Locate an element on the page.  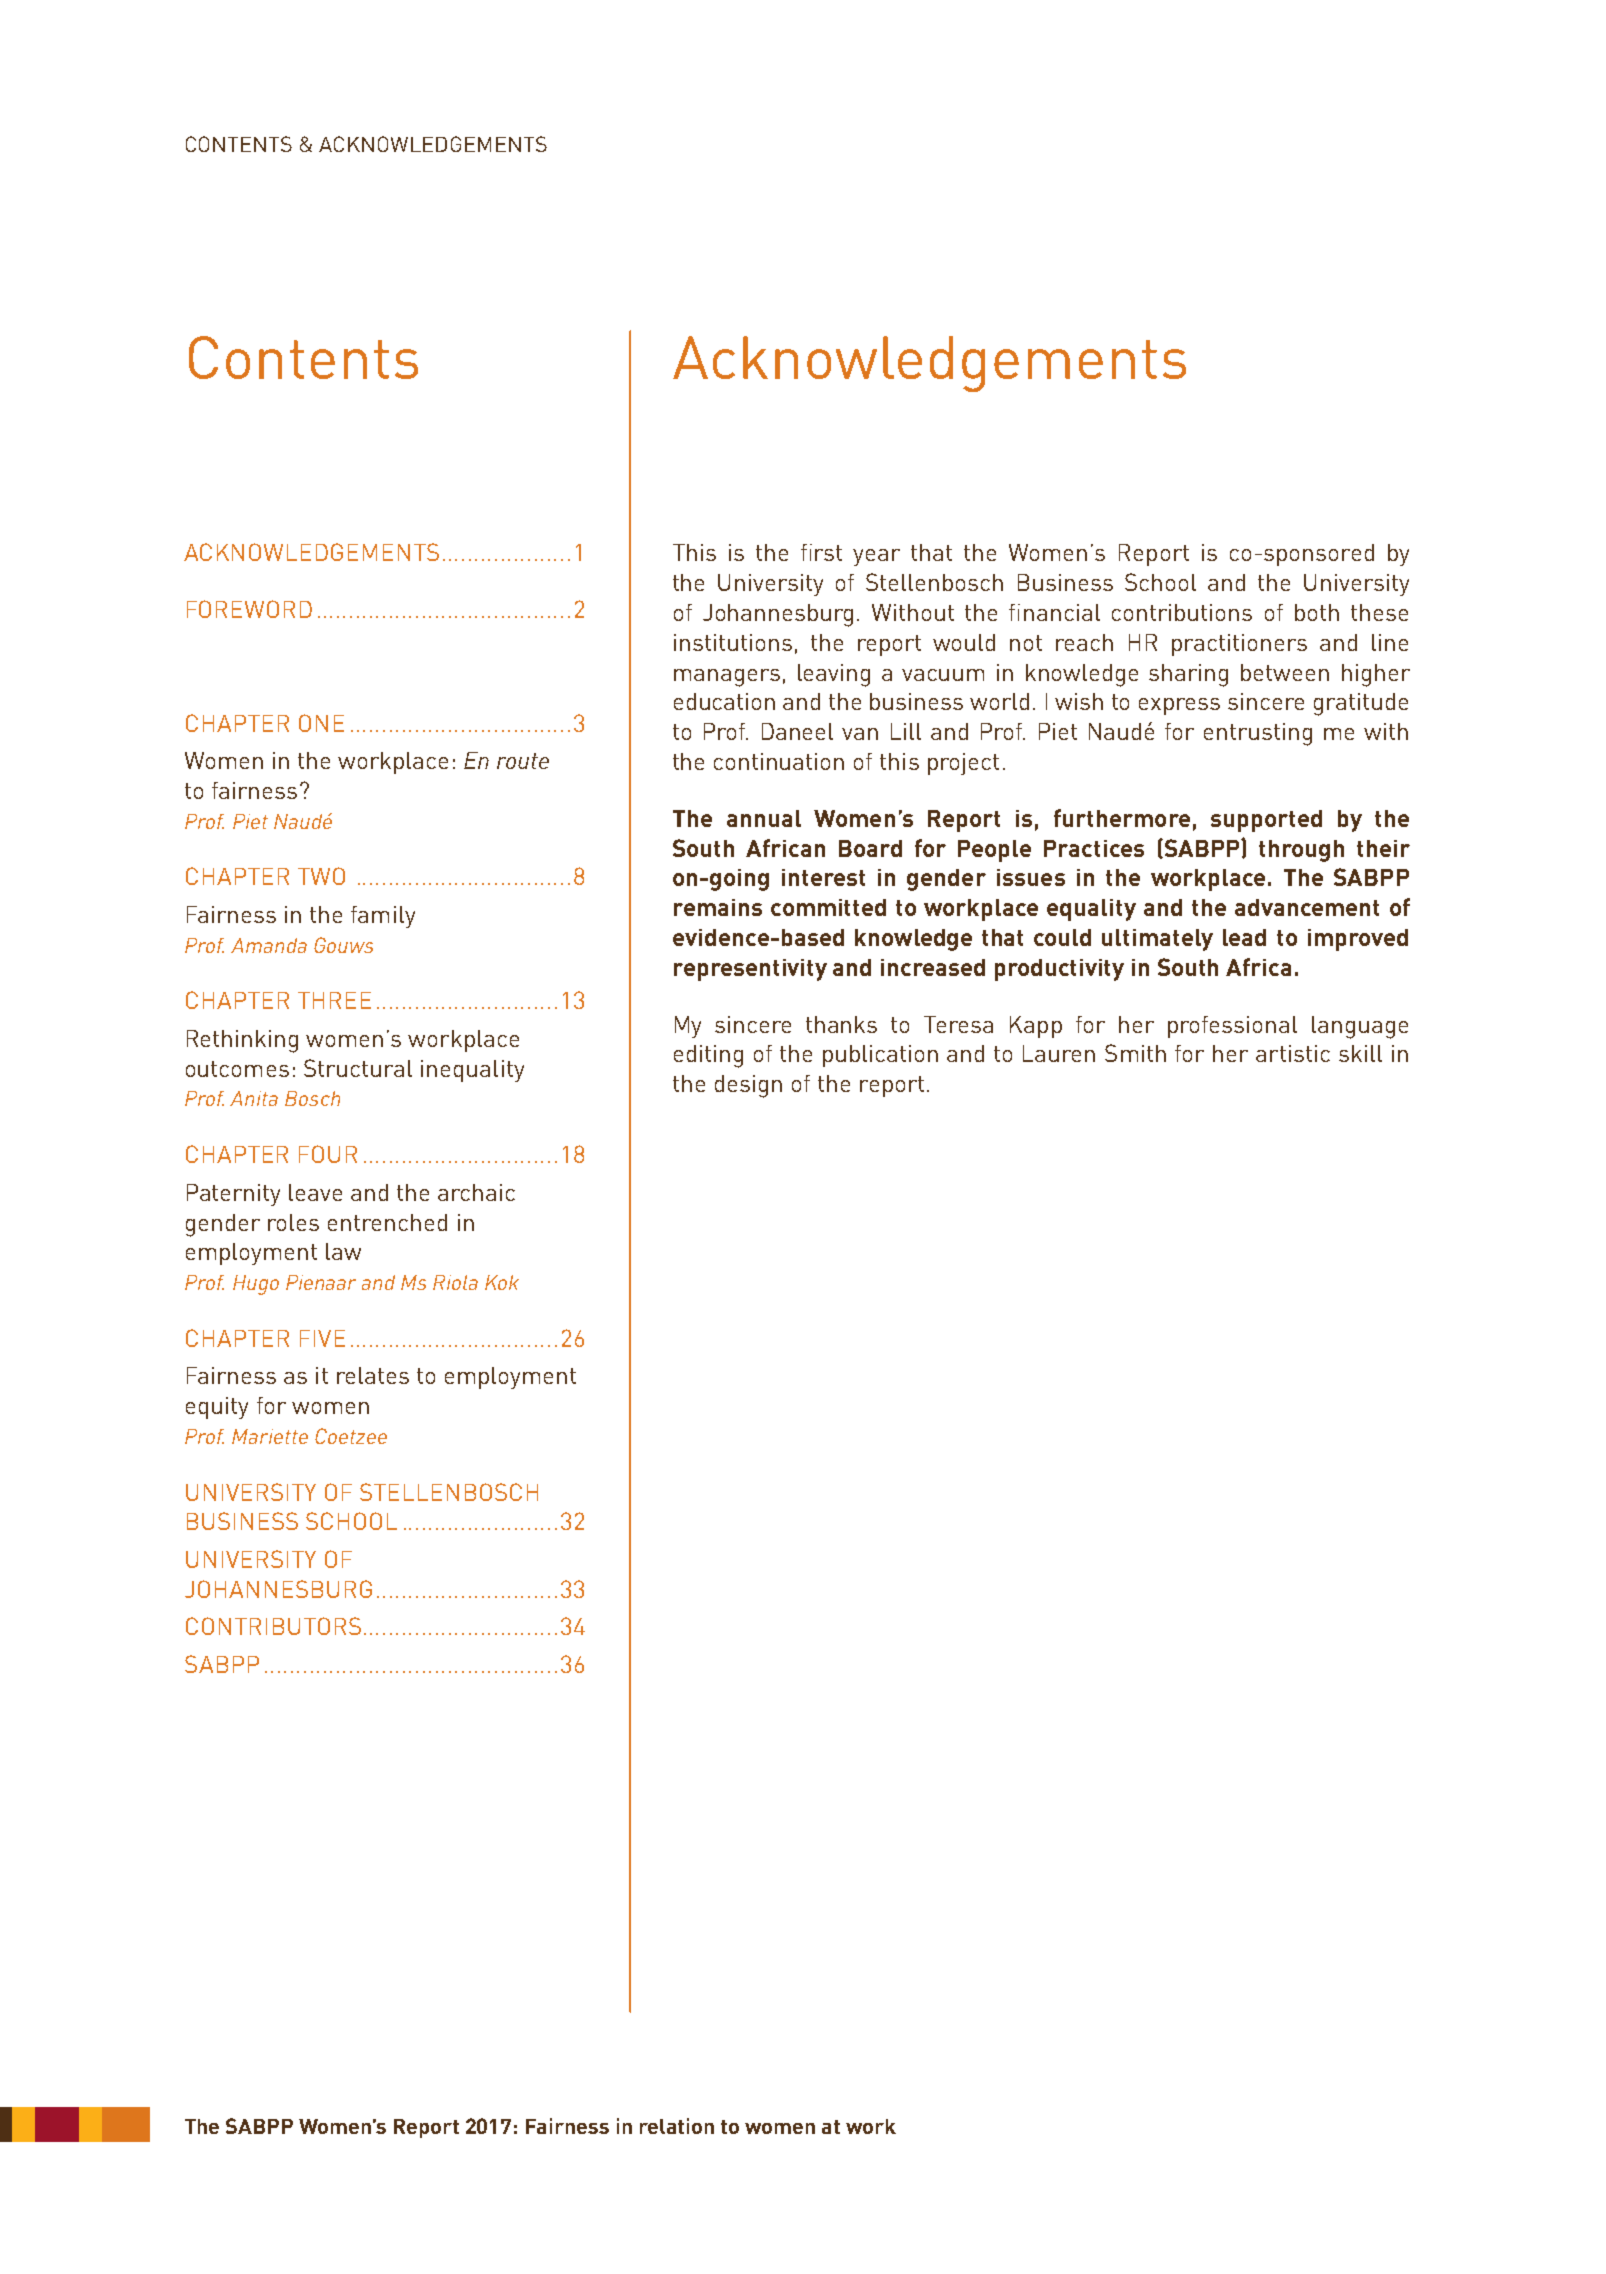
artistic is located at coordinates (1293, 1053).
